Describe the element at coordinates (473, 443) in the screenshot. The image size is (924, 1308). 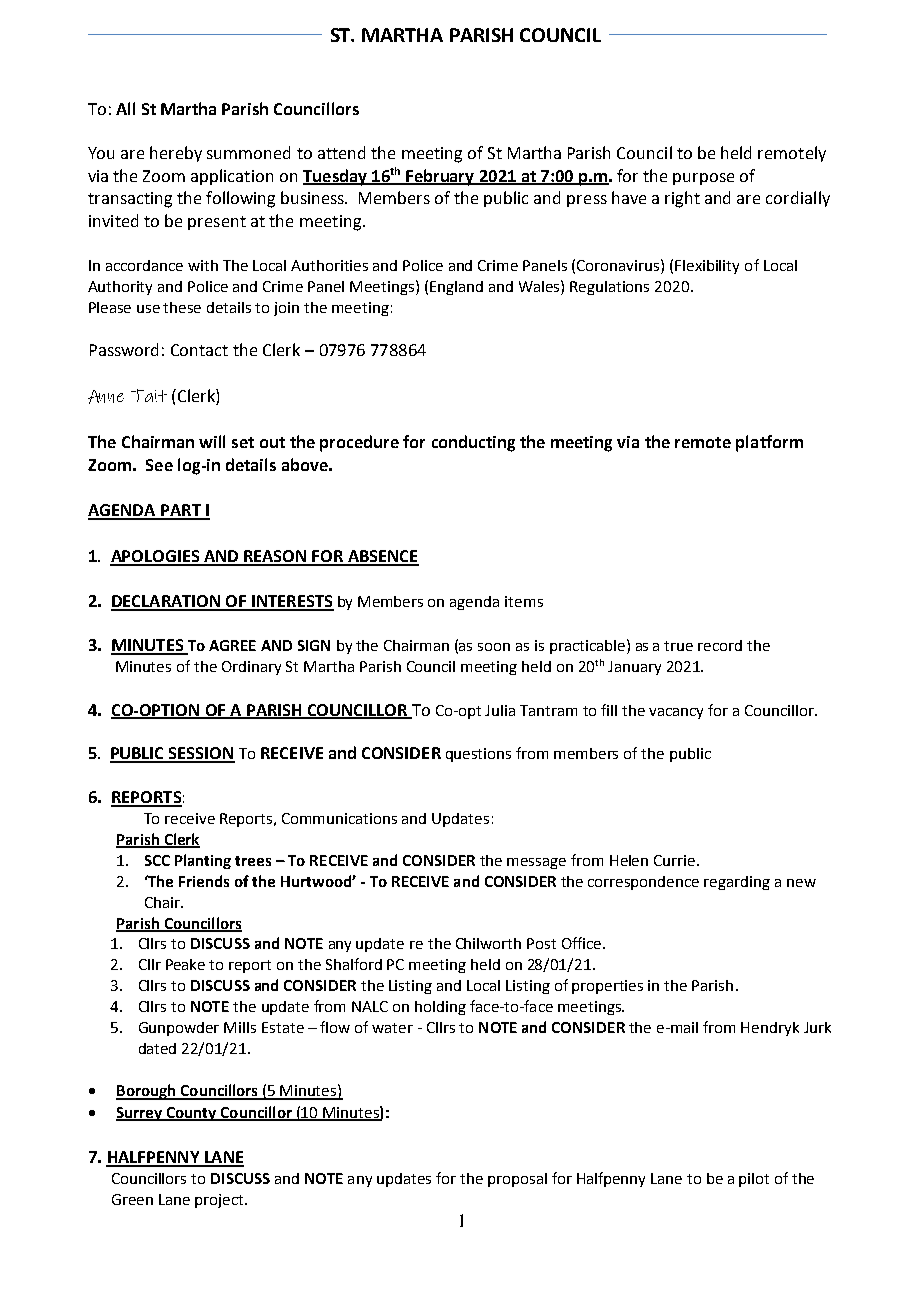
I see `conducting` at that location.
